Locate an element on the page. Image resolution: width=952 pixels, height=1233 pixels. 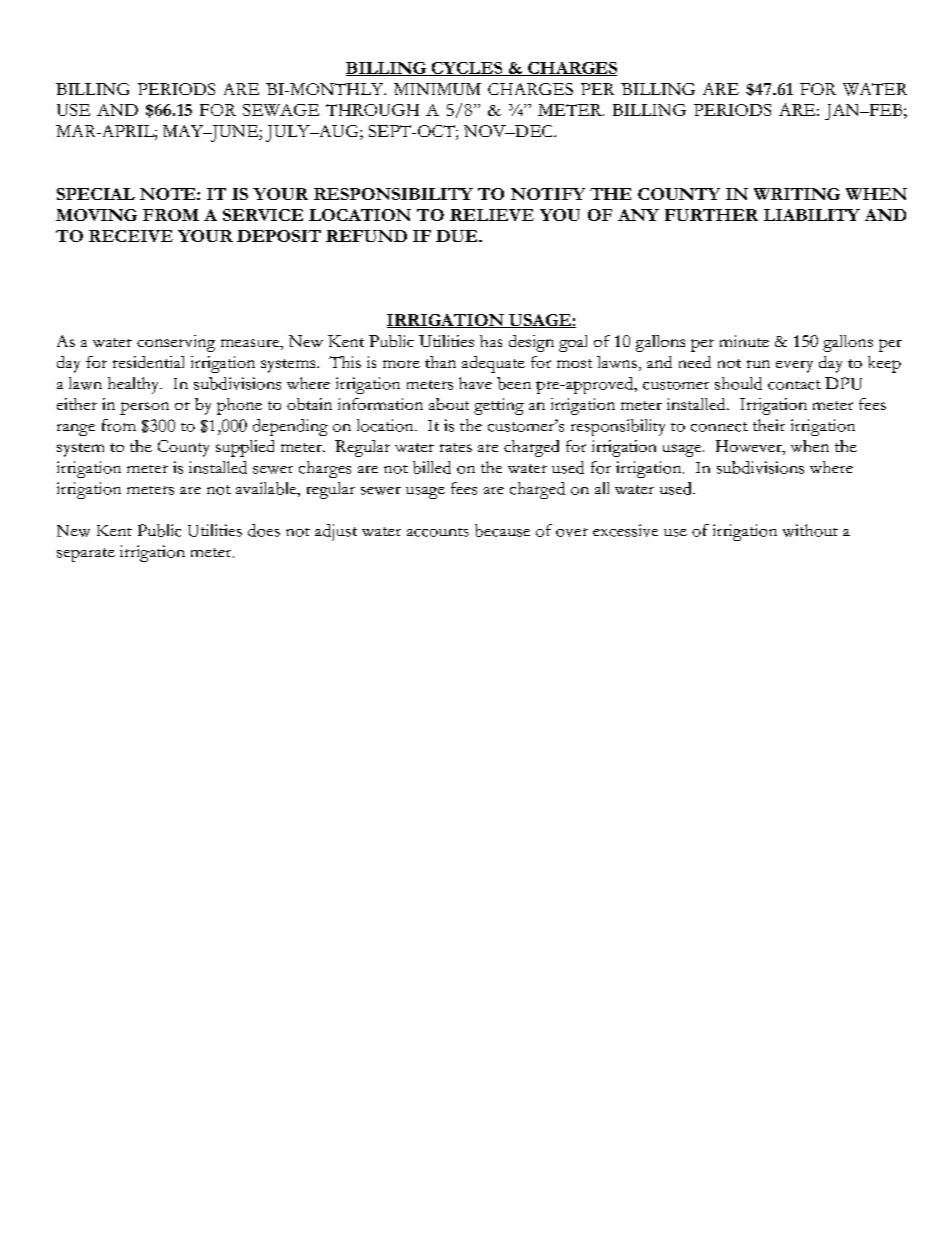
MINIMUM is located at coordinates (437, 89).
